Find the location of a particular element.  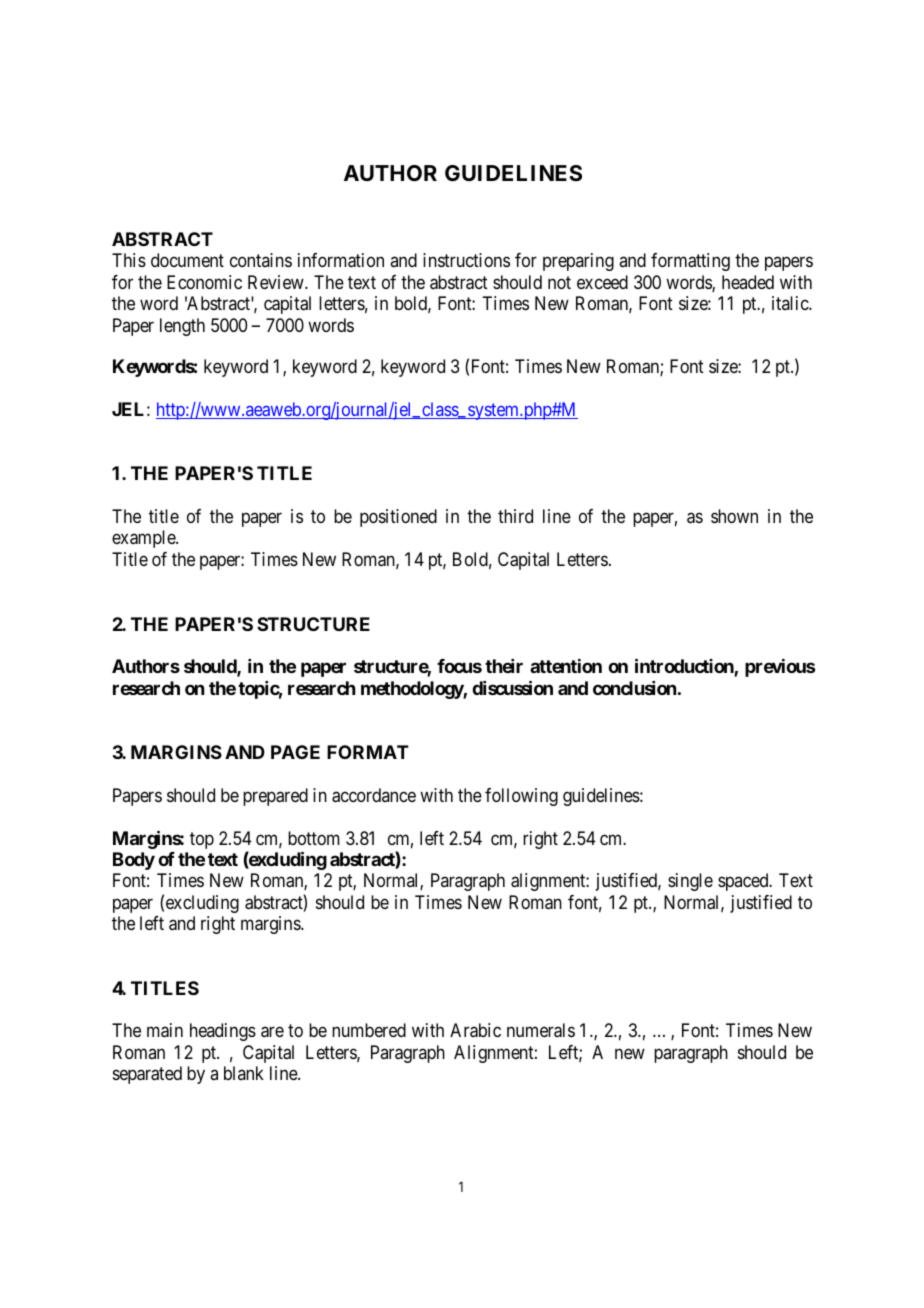

headed is located at coordinates (748, 282).
